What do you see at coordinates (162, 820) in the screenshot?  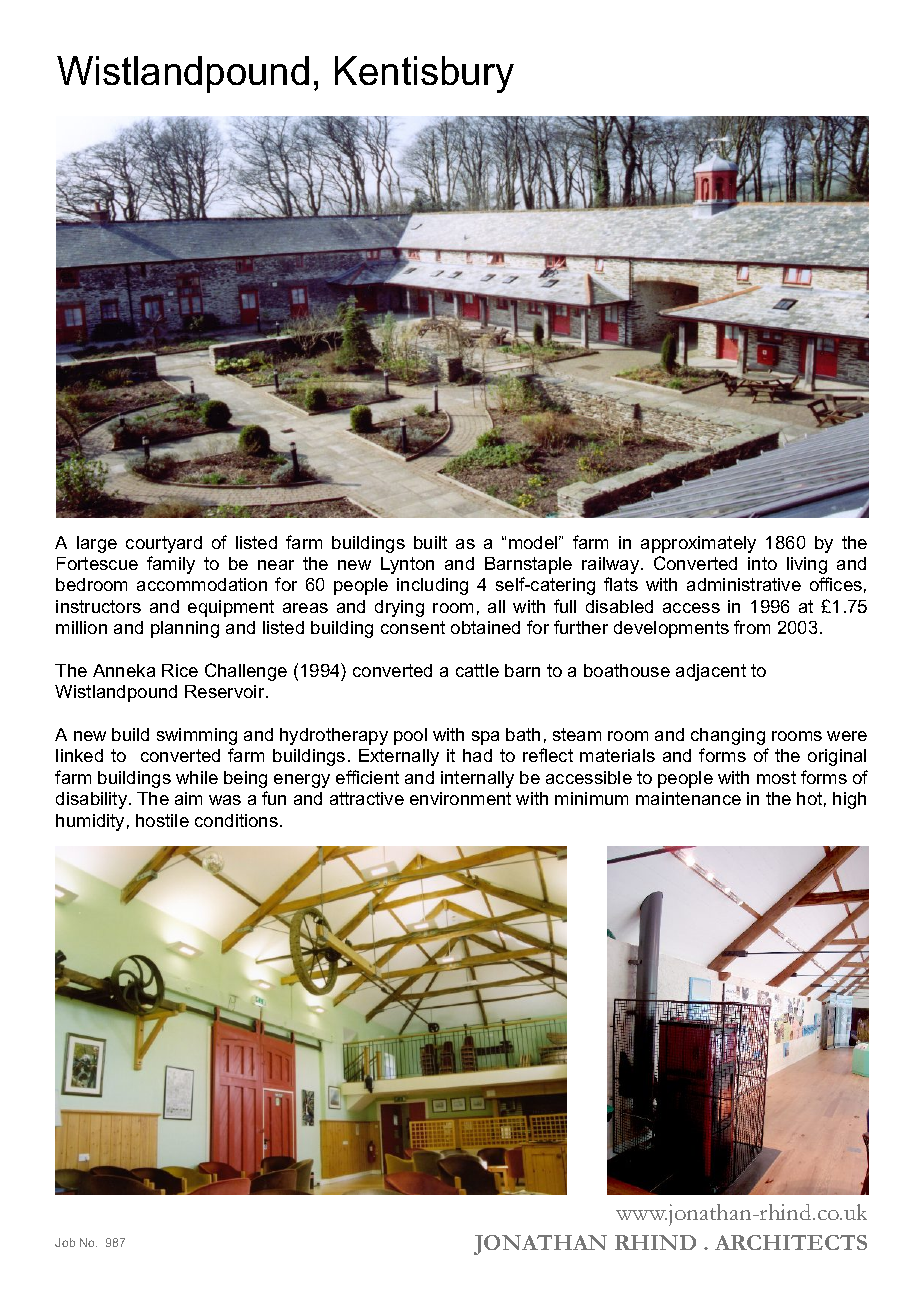 I see `hostile` at bounding box center [162, 820].
